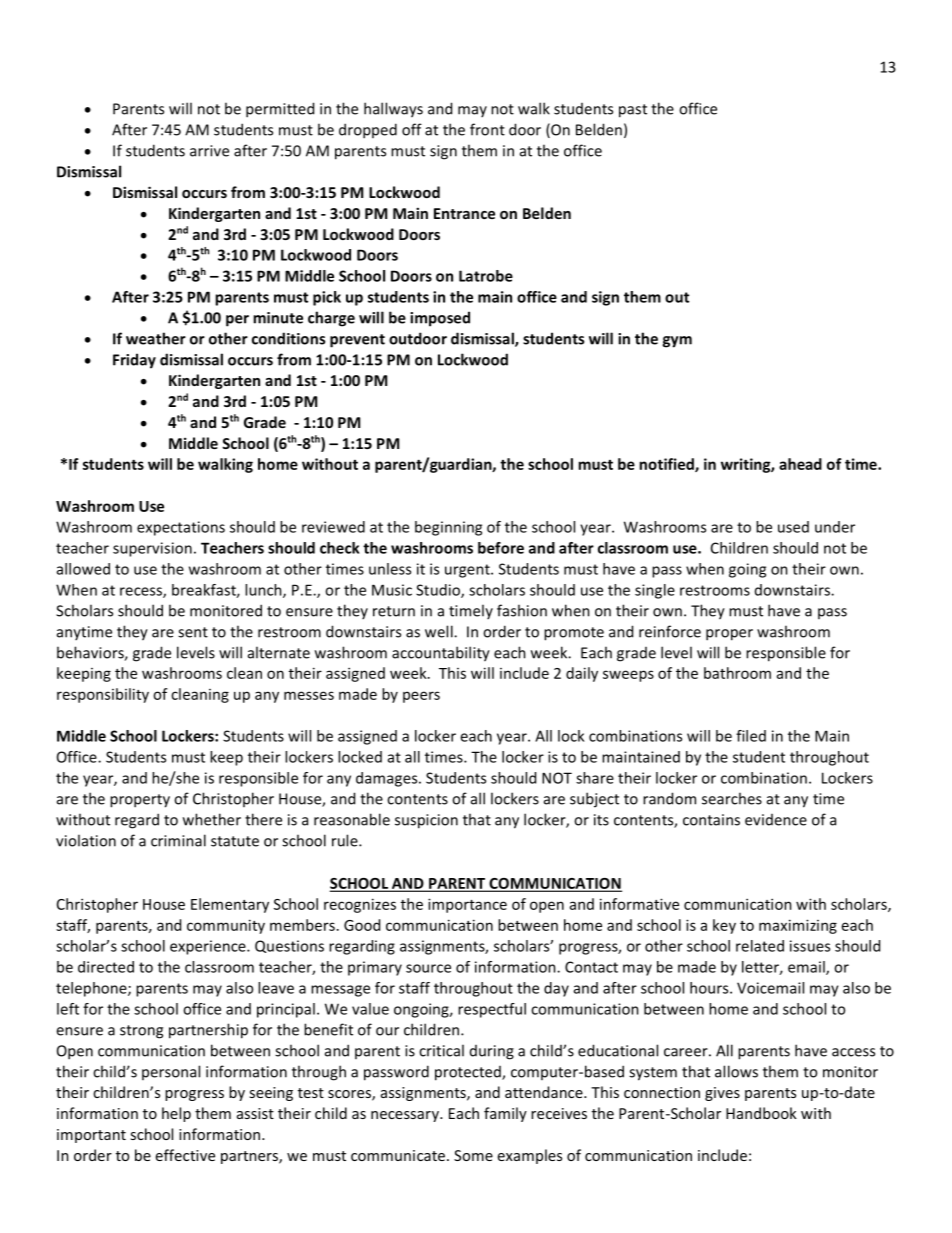 Image resolution: width=952 pixels, height=1233 pixels. Describe the element at coordinates (440, 631) in the screenshot. I see `well` at that location.
